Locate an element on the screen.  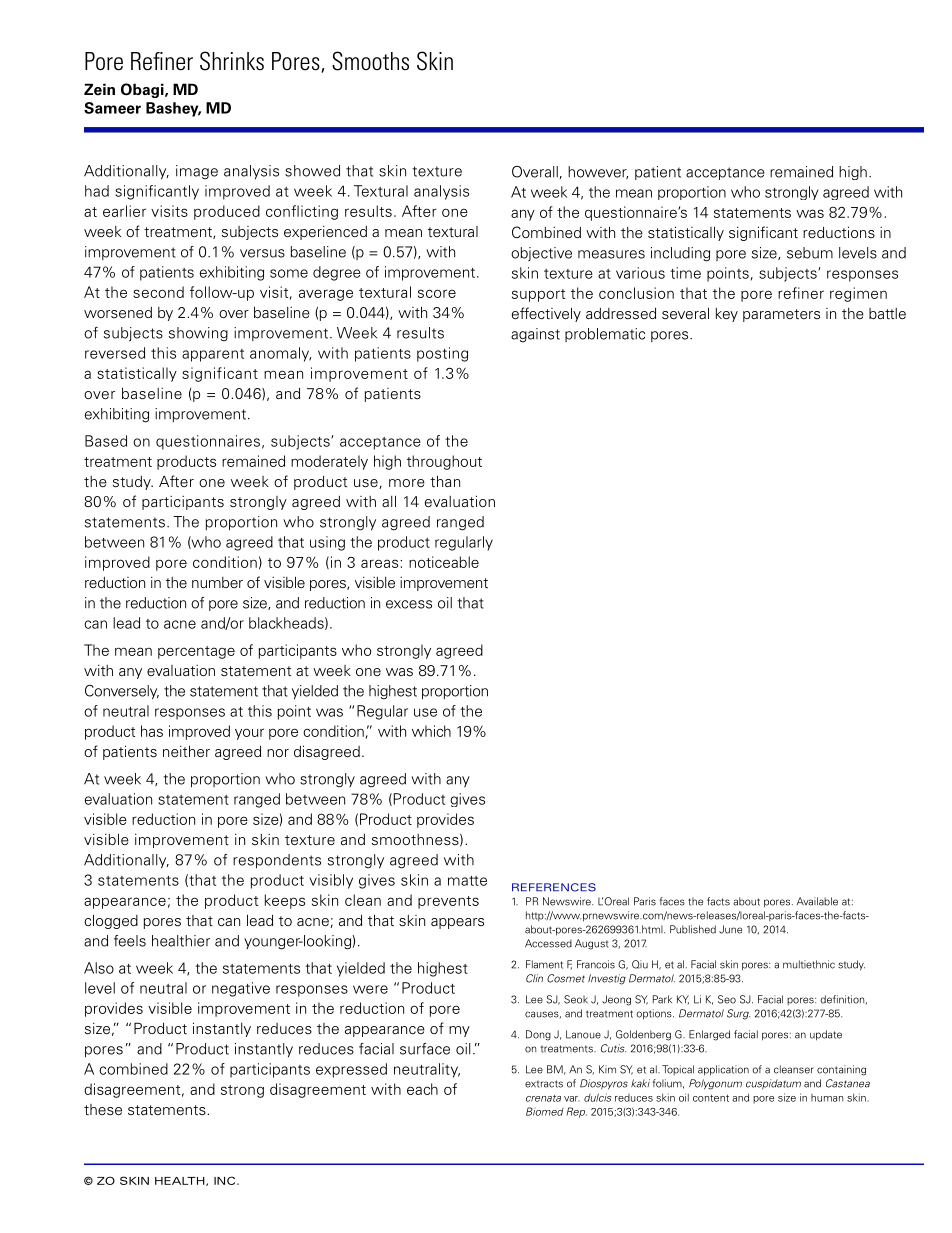
noticeable is located at coordinates (444, 562).
